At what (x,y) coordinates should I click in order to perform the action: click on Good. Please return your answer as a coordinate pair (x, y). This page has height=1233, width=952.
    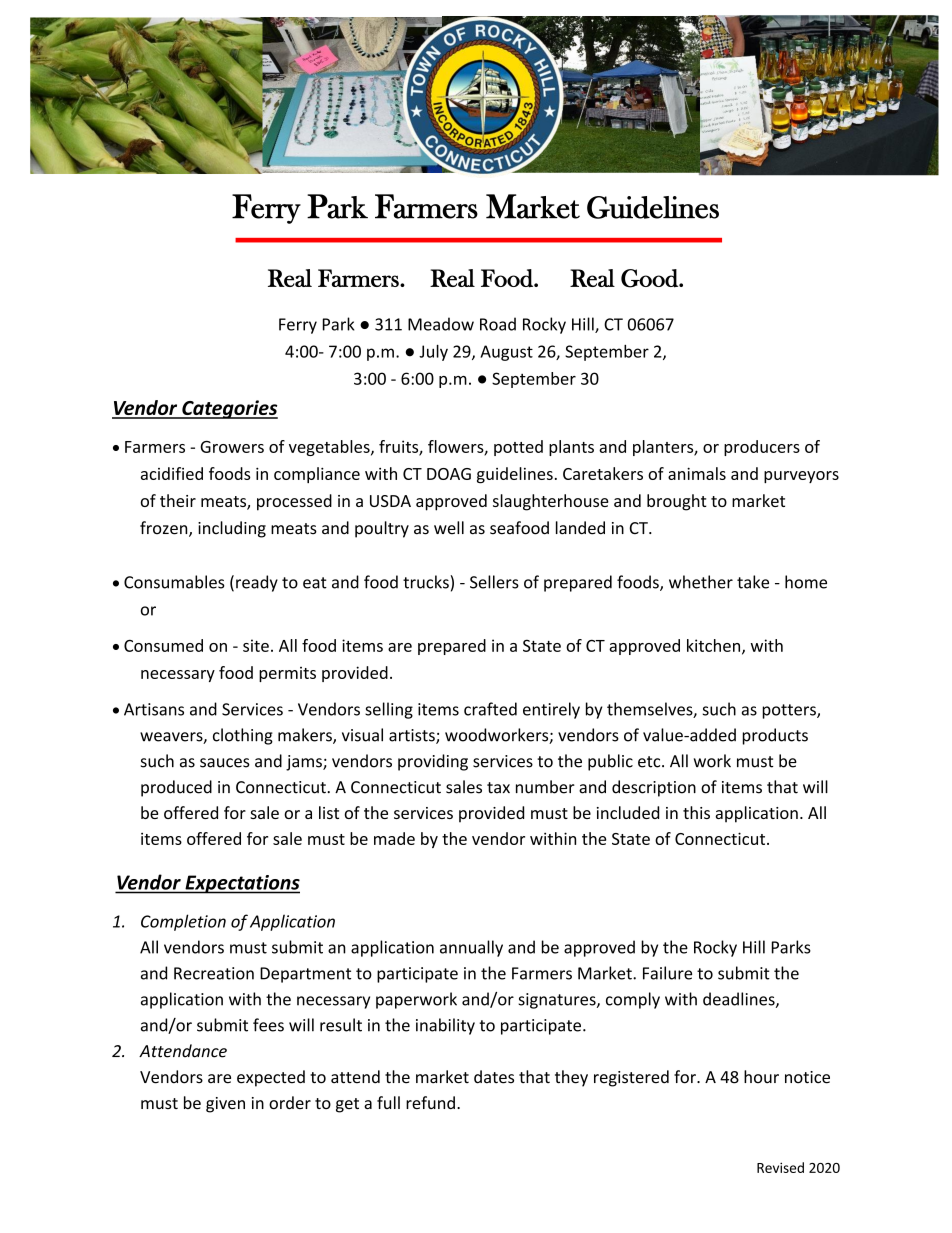
    Looking at the image, I should click on (650, 278).
